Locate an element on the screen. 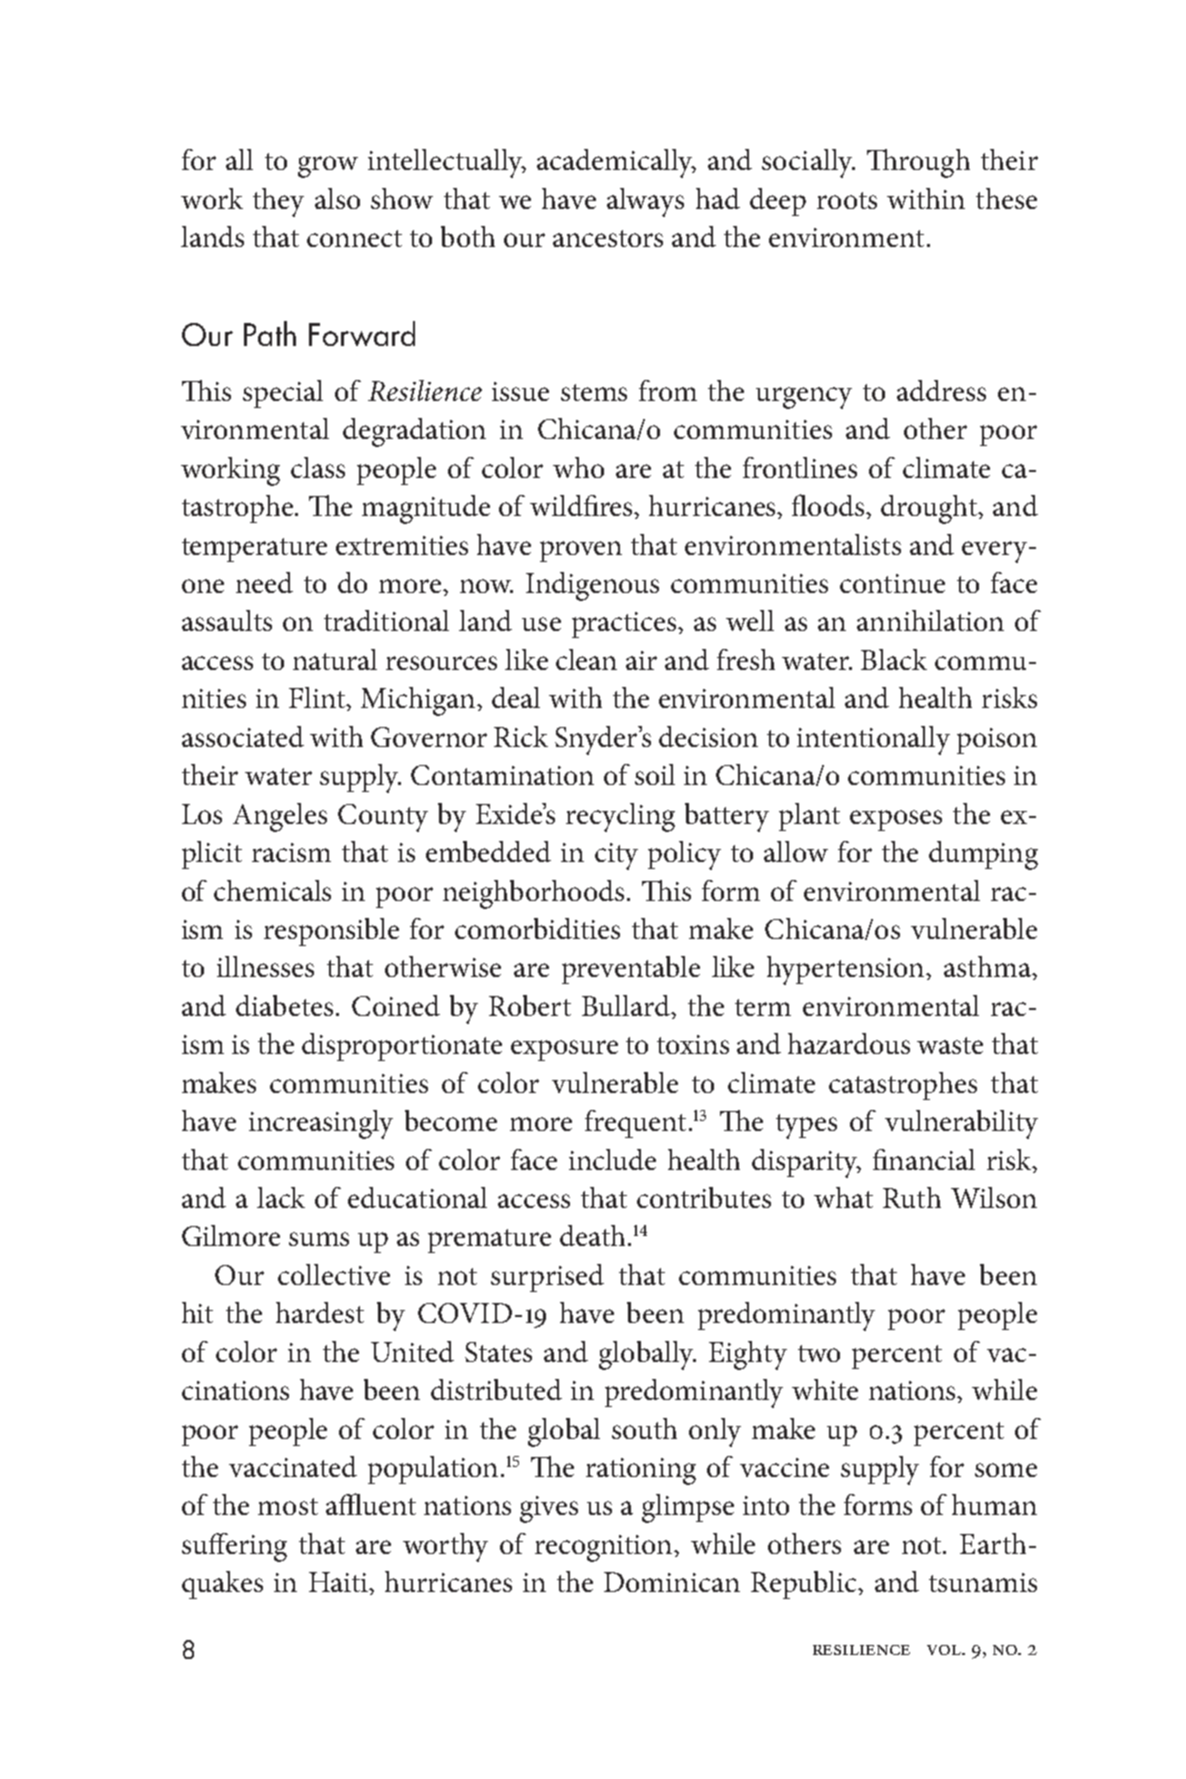 This screenshot has height=1779, width=1186. recognition is located at coordinates (605, 1548).
